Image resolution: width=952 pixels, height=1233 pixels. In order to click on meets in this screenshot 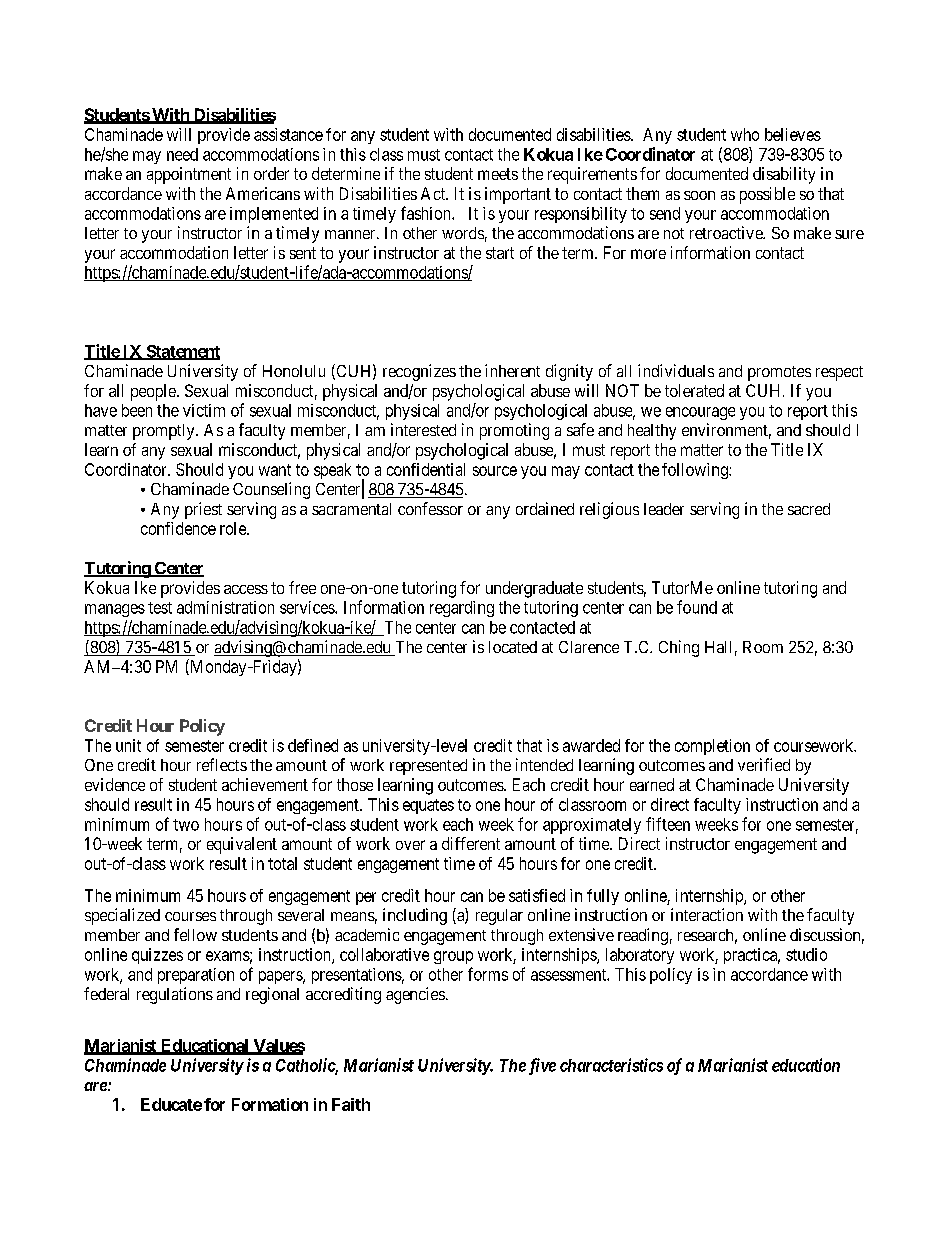, I will do `click(498, 174)`.
